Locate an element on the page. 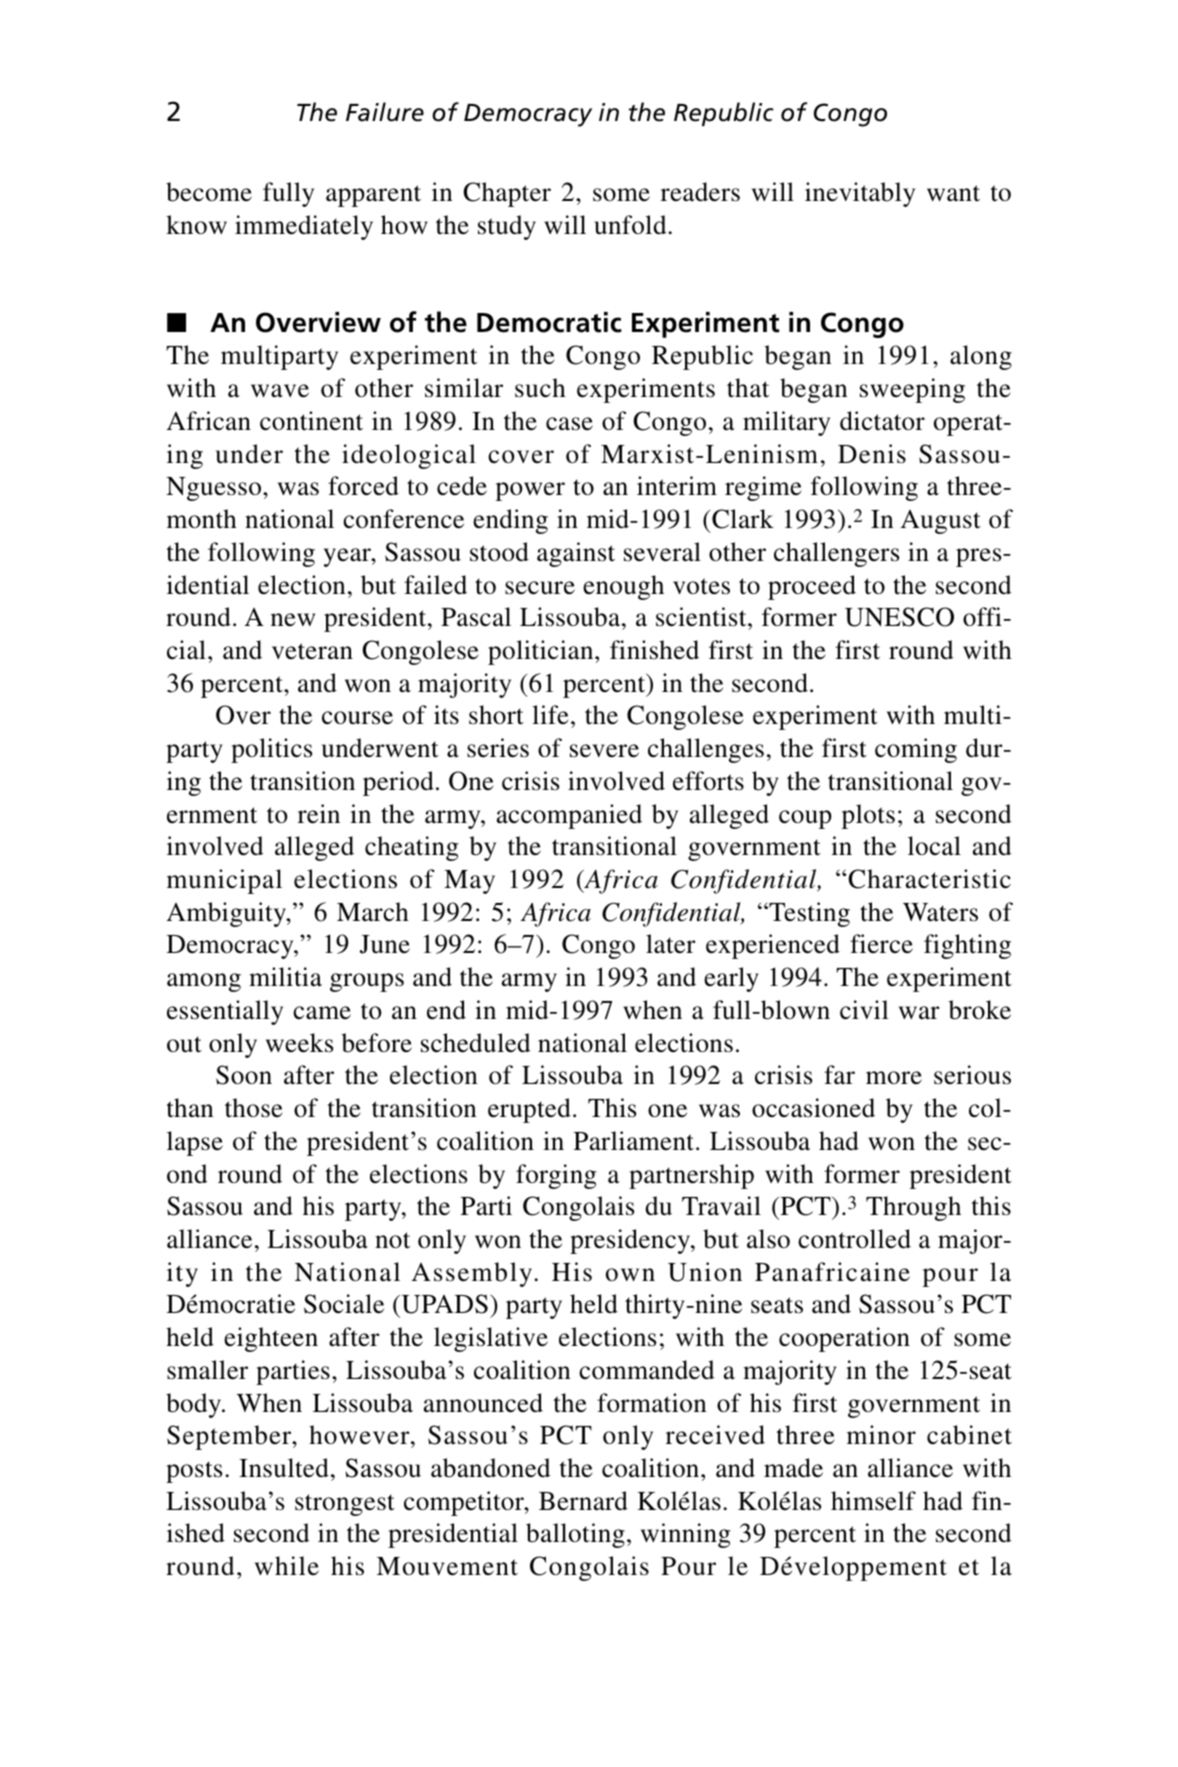  weeks is located at coordinates (299, 1043).
